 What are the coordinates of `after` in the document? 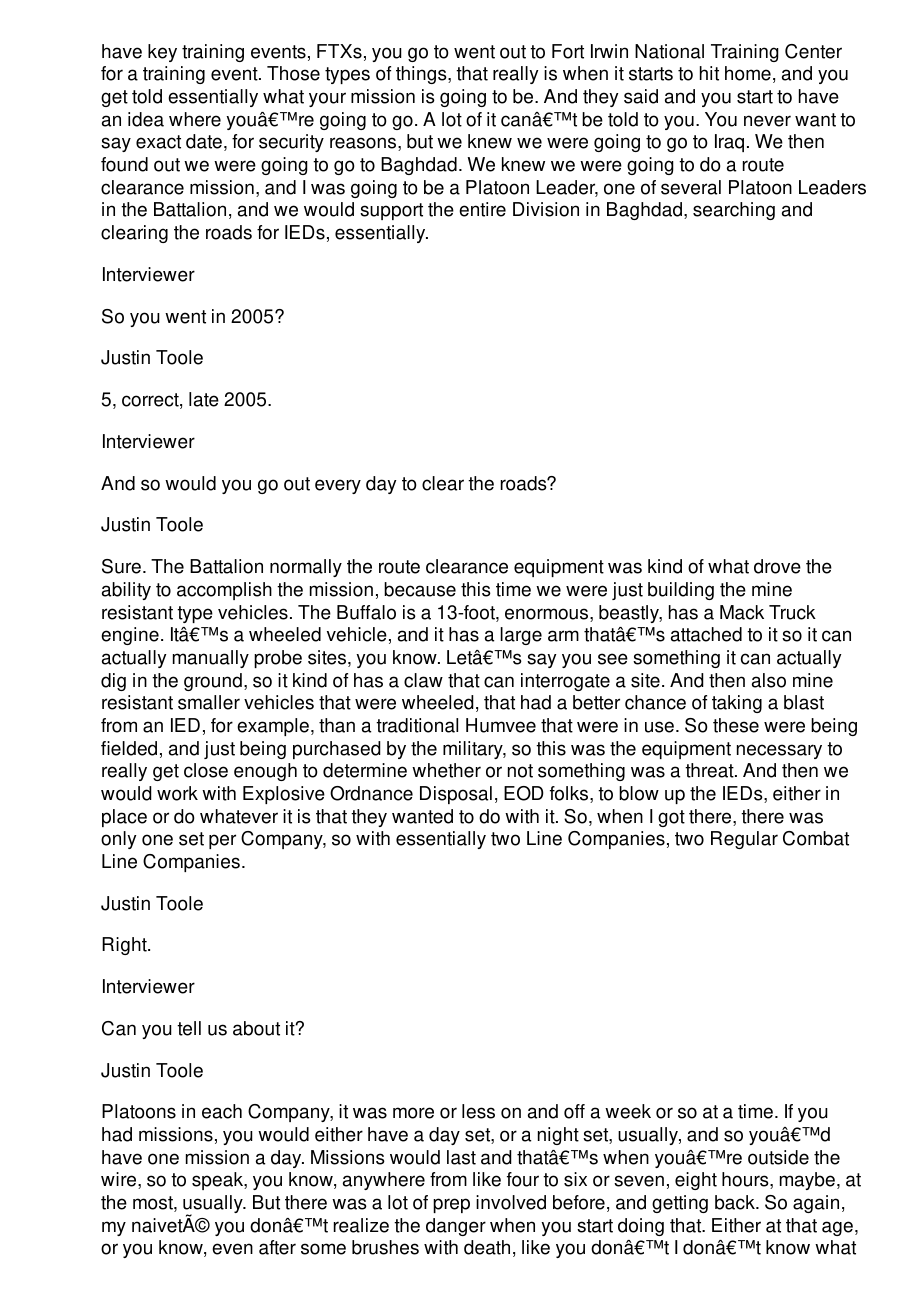 It's located at (277, 1247).
